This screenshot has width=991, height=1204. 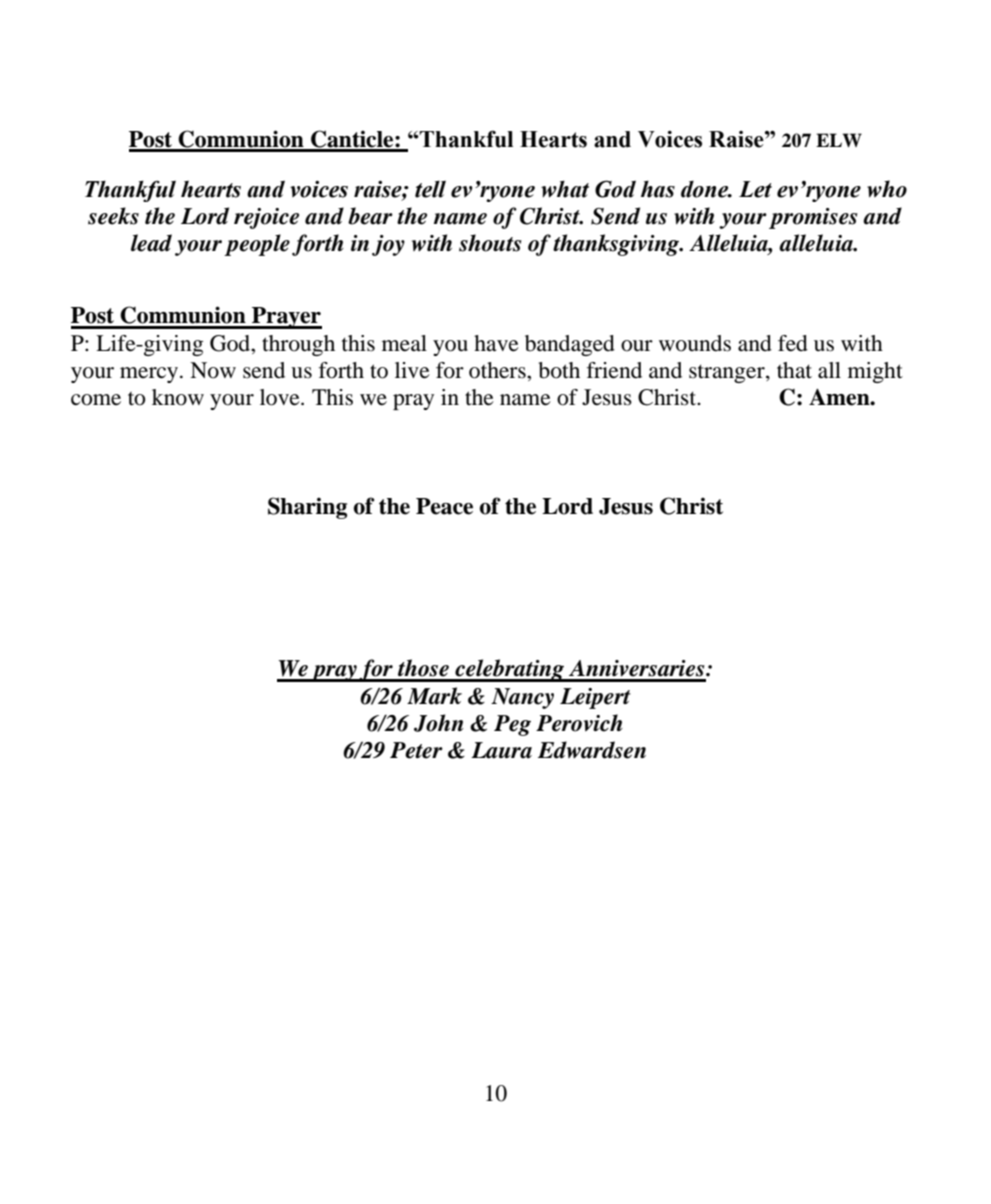 I want to click on stranger, so click(x=728, y=373).
